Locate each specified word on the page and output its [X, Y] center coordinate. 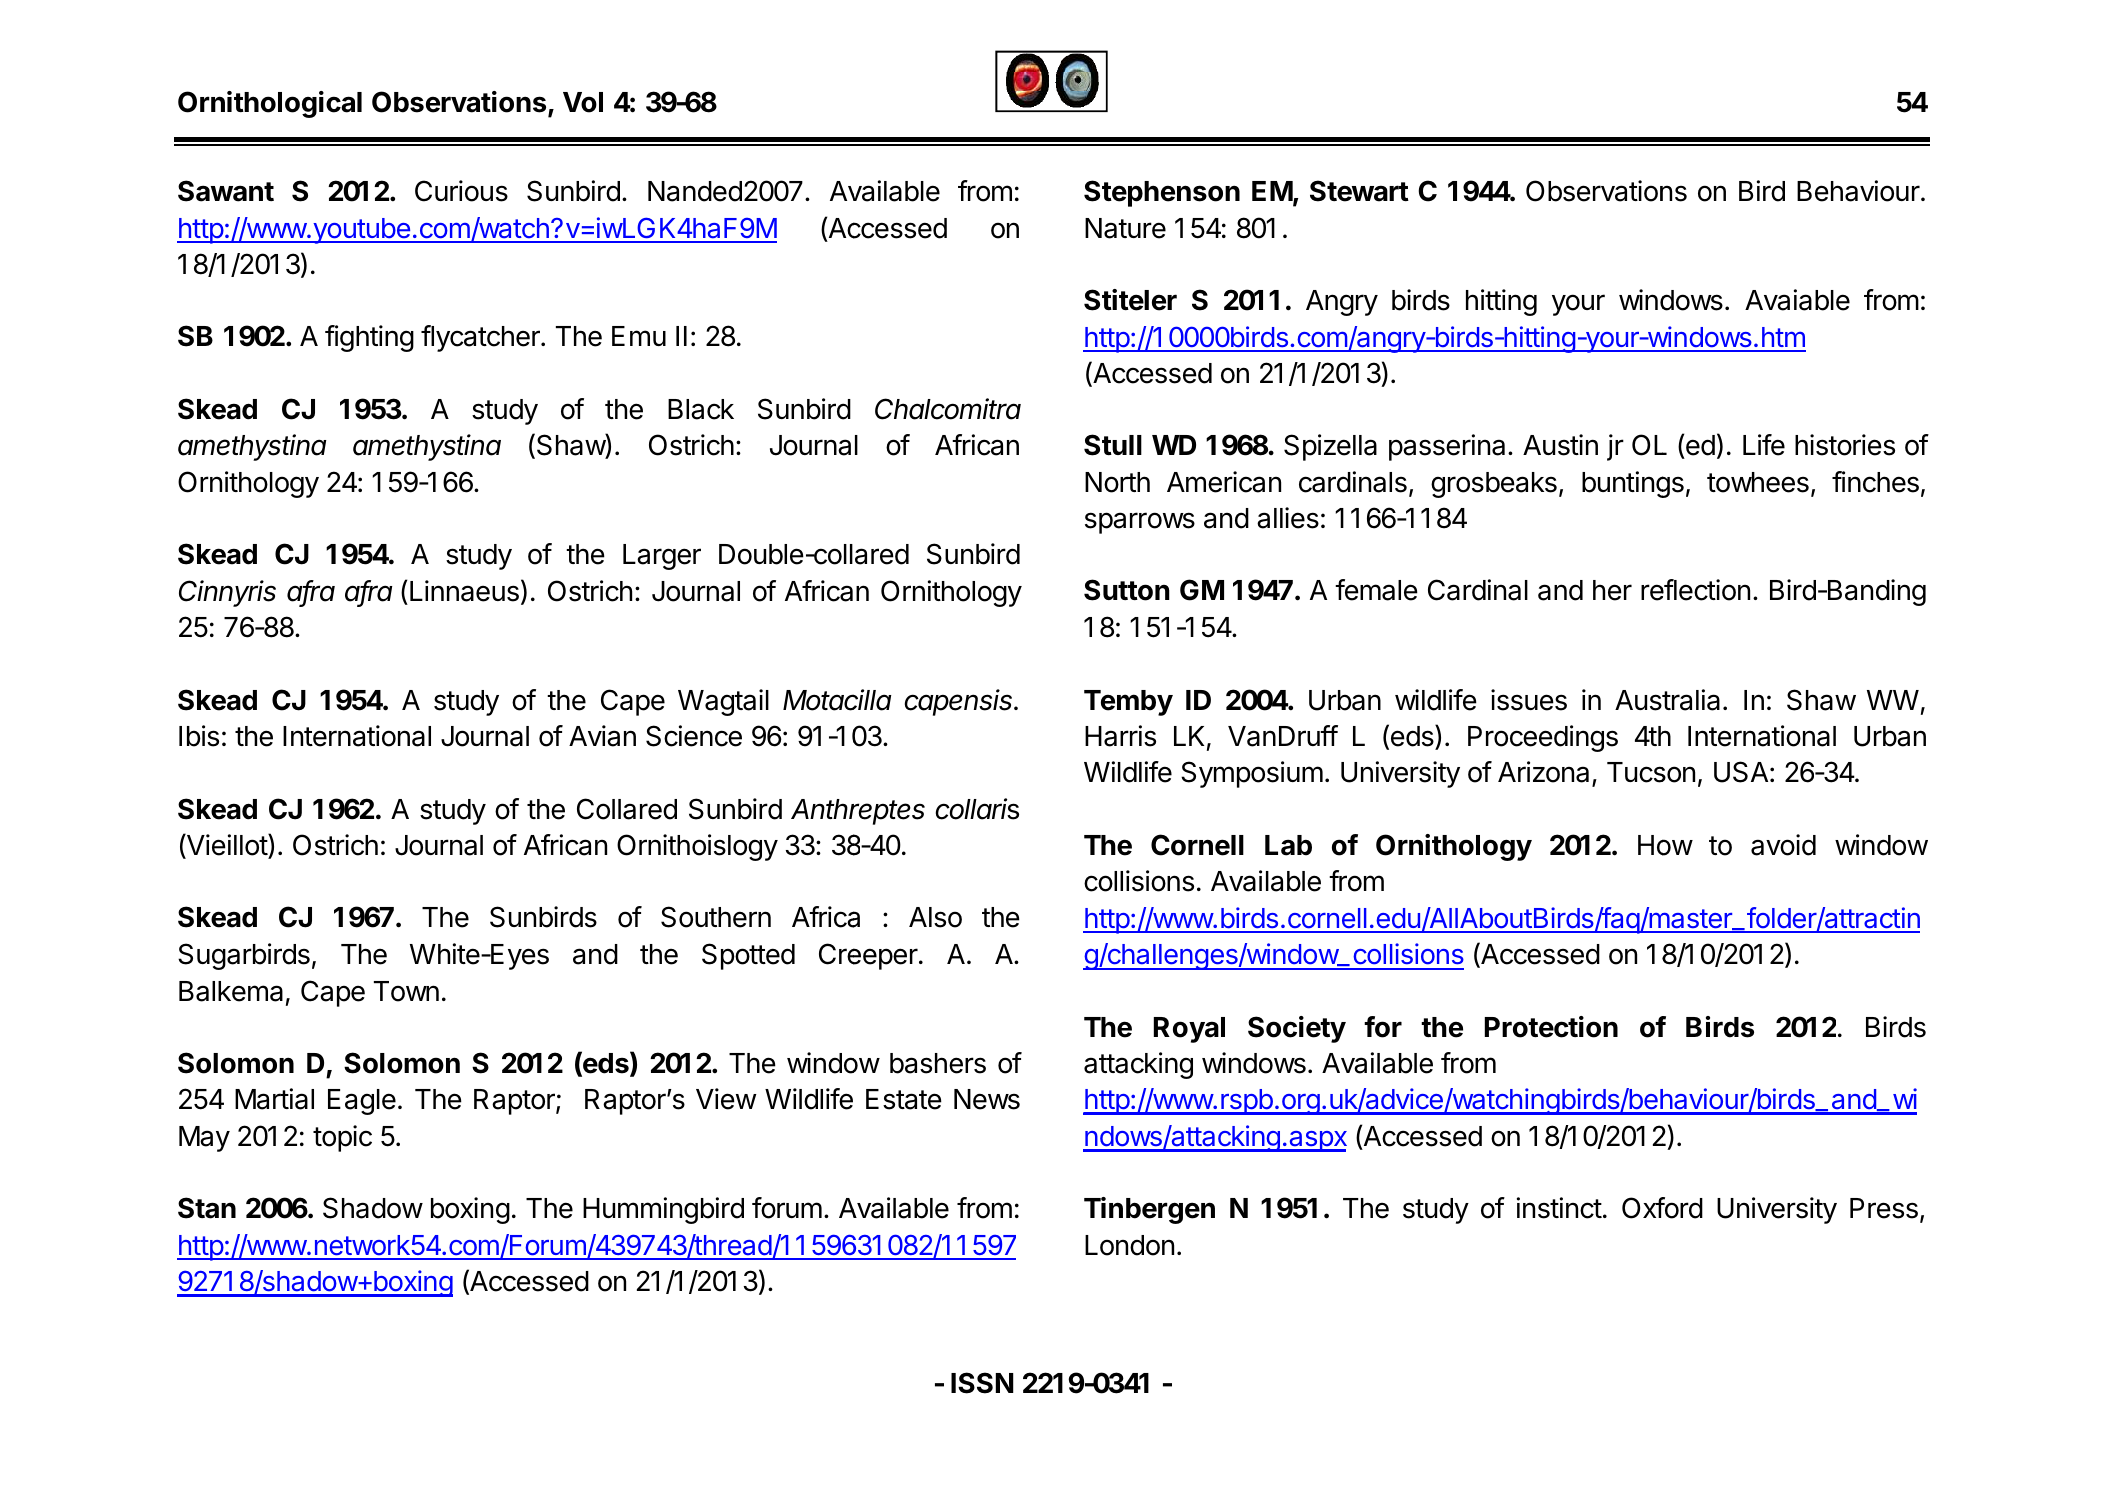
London [1129, 1245]
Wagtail [723, 702]
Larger [662, 557]
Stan [207, 1208]
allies [1288, 518]
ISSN [982, 1383]
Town [406, 991]
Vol [583, 102]
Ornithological [270, 104]
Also [935, 917]
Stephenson [1162, 193]
